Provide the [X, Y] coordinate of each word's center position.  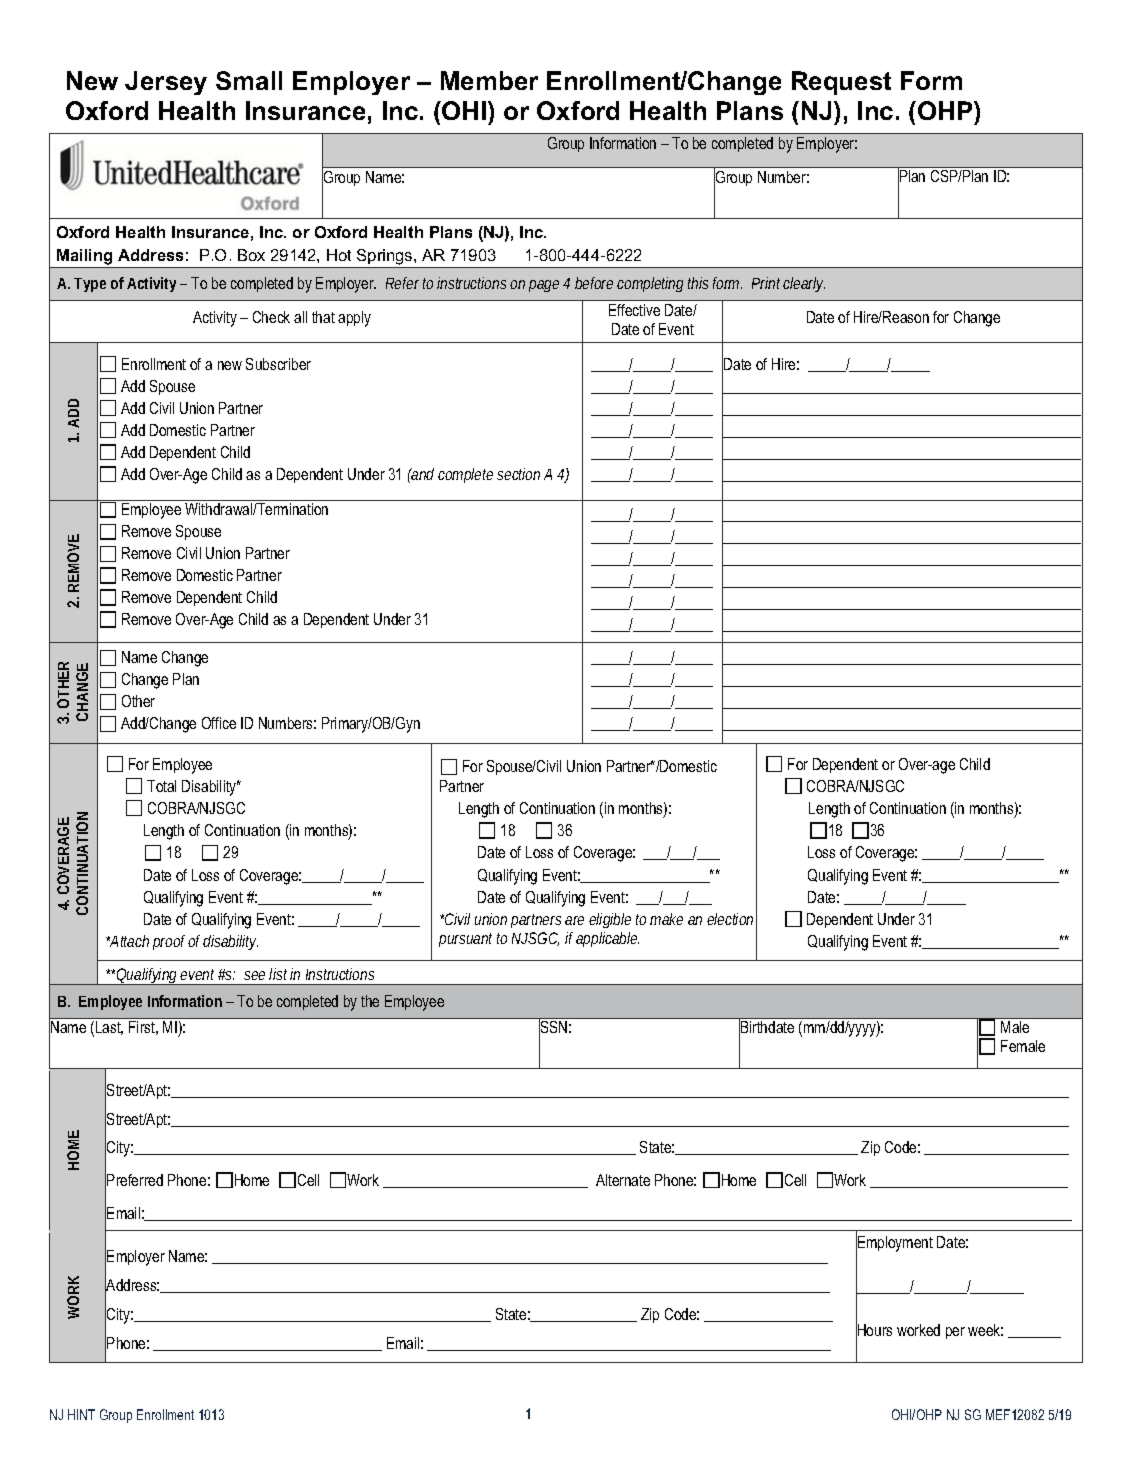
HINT [81, 1414]
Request [841, 83]
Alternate [623, 1180]
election [732, 919]
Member [489, 80]
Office [219, 723]
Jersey [166, 83]
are [574, 920]
